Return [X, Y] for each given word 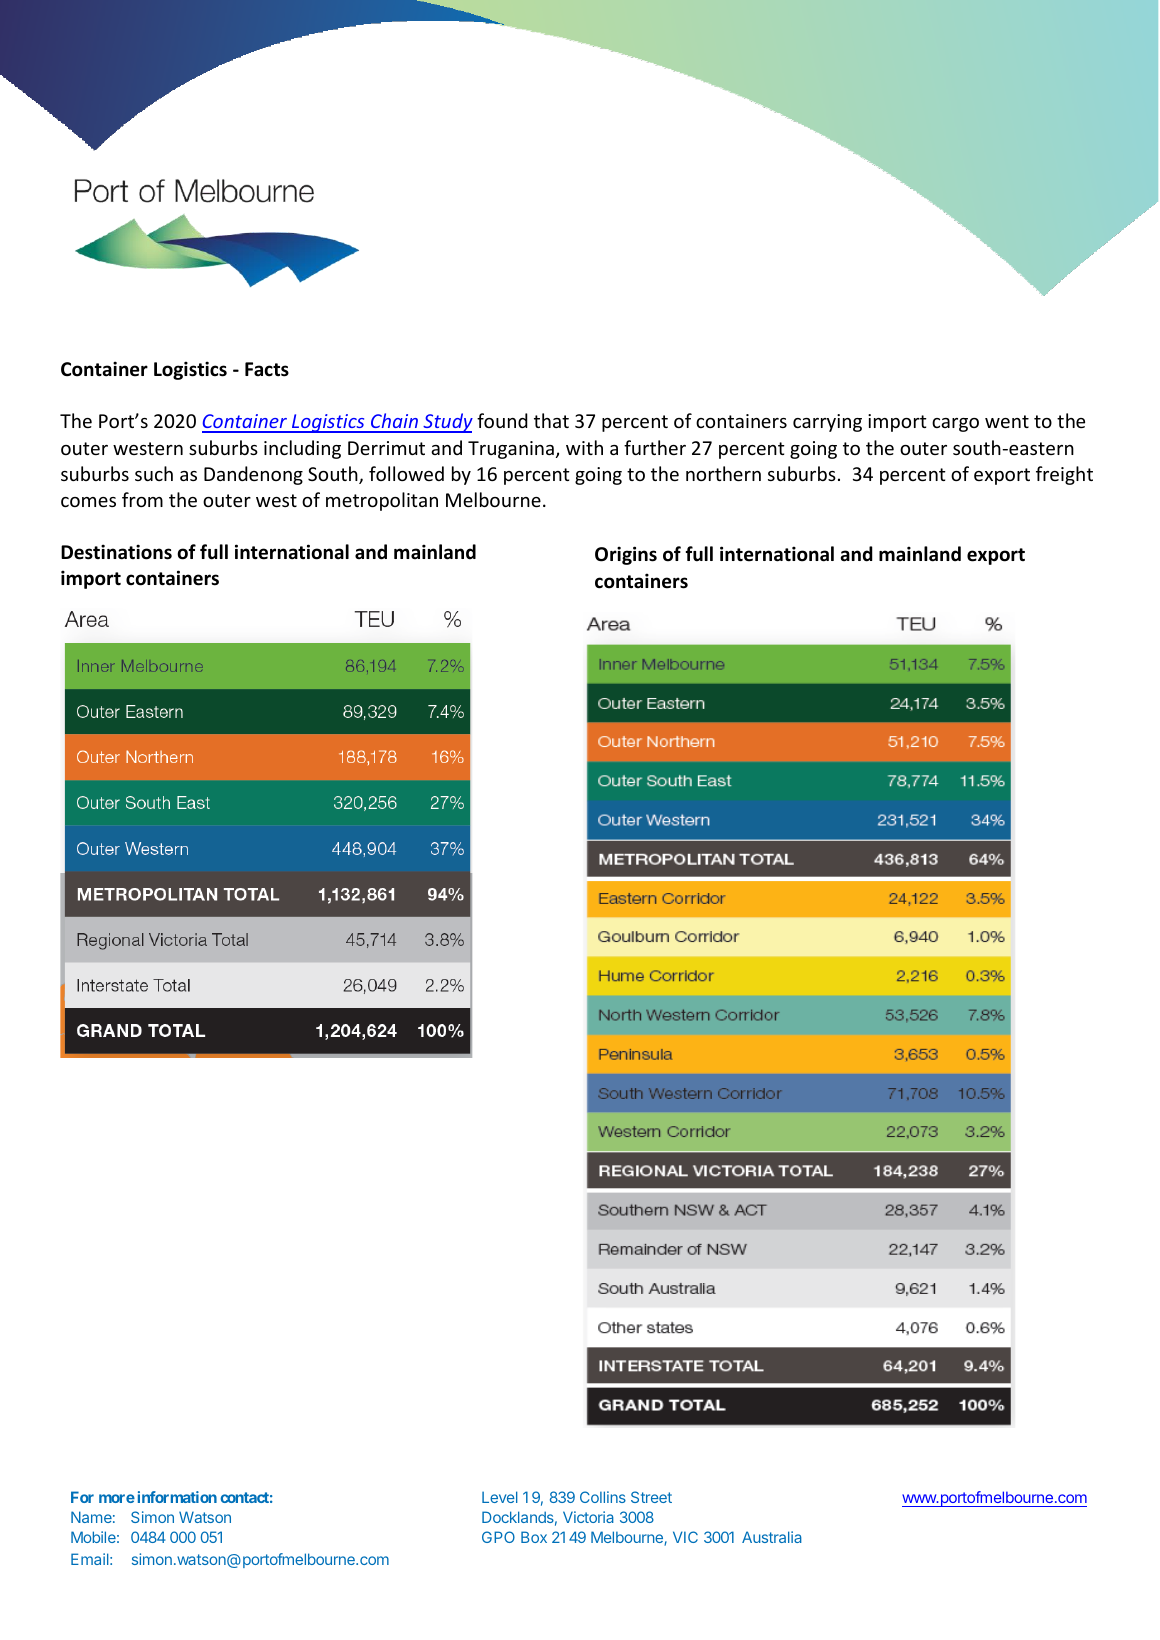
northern [723, 473]
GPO [498, 1537]
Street [651, 1497]
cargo [955, 425]
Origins [626, 555]
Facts [267, 369]
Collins [603, 1497]
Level [500, 1497]
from [142, 499]
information [177, 1497]
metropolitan [382, 501]
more [117, 1498]
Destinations [116, 552]
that [551, 420]
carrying [827, 423]
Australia [772, 1537]
